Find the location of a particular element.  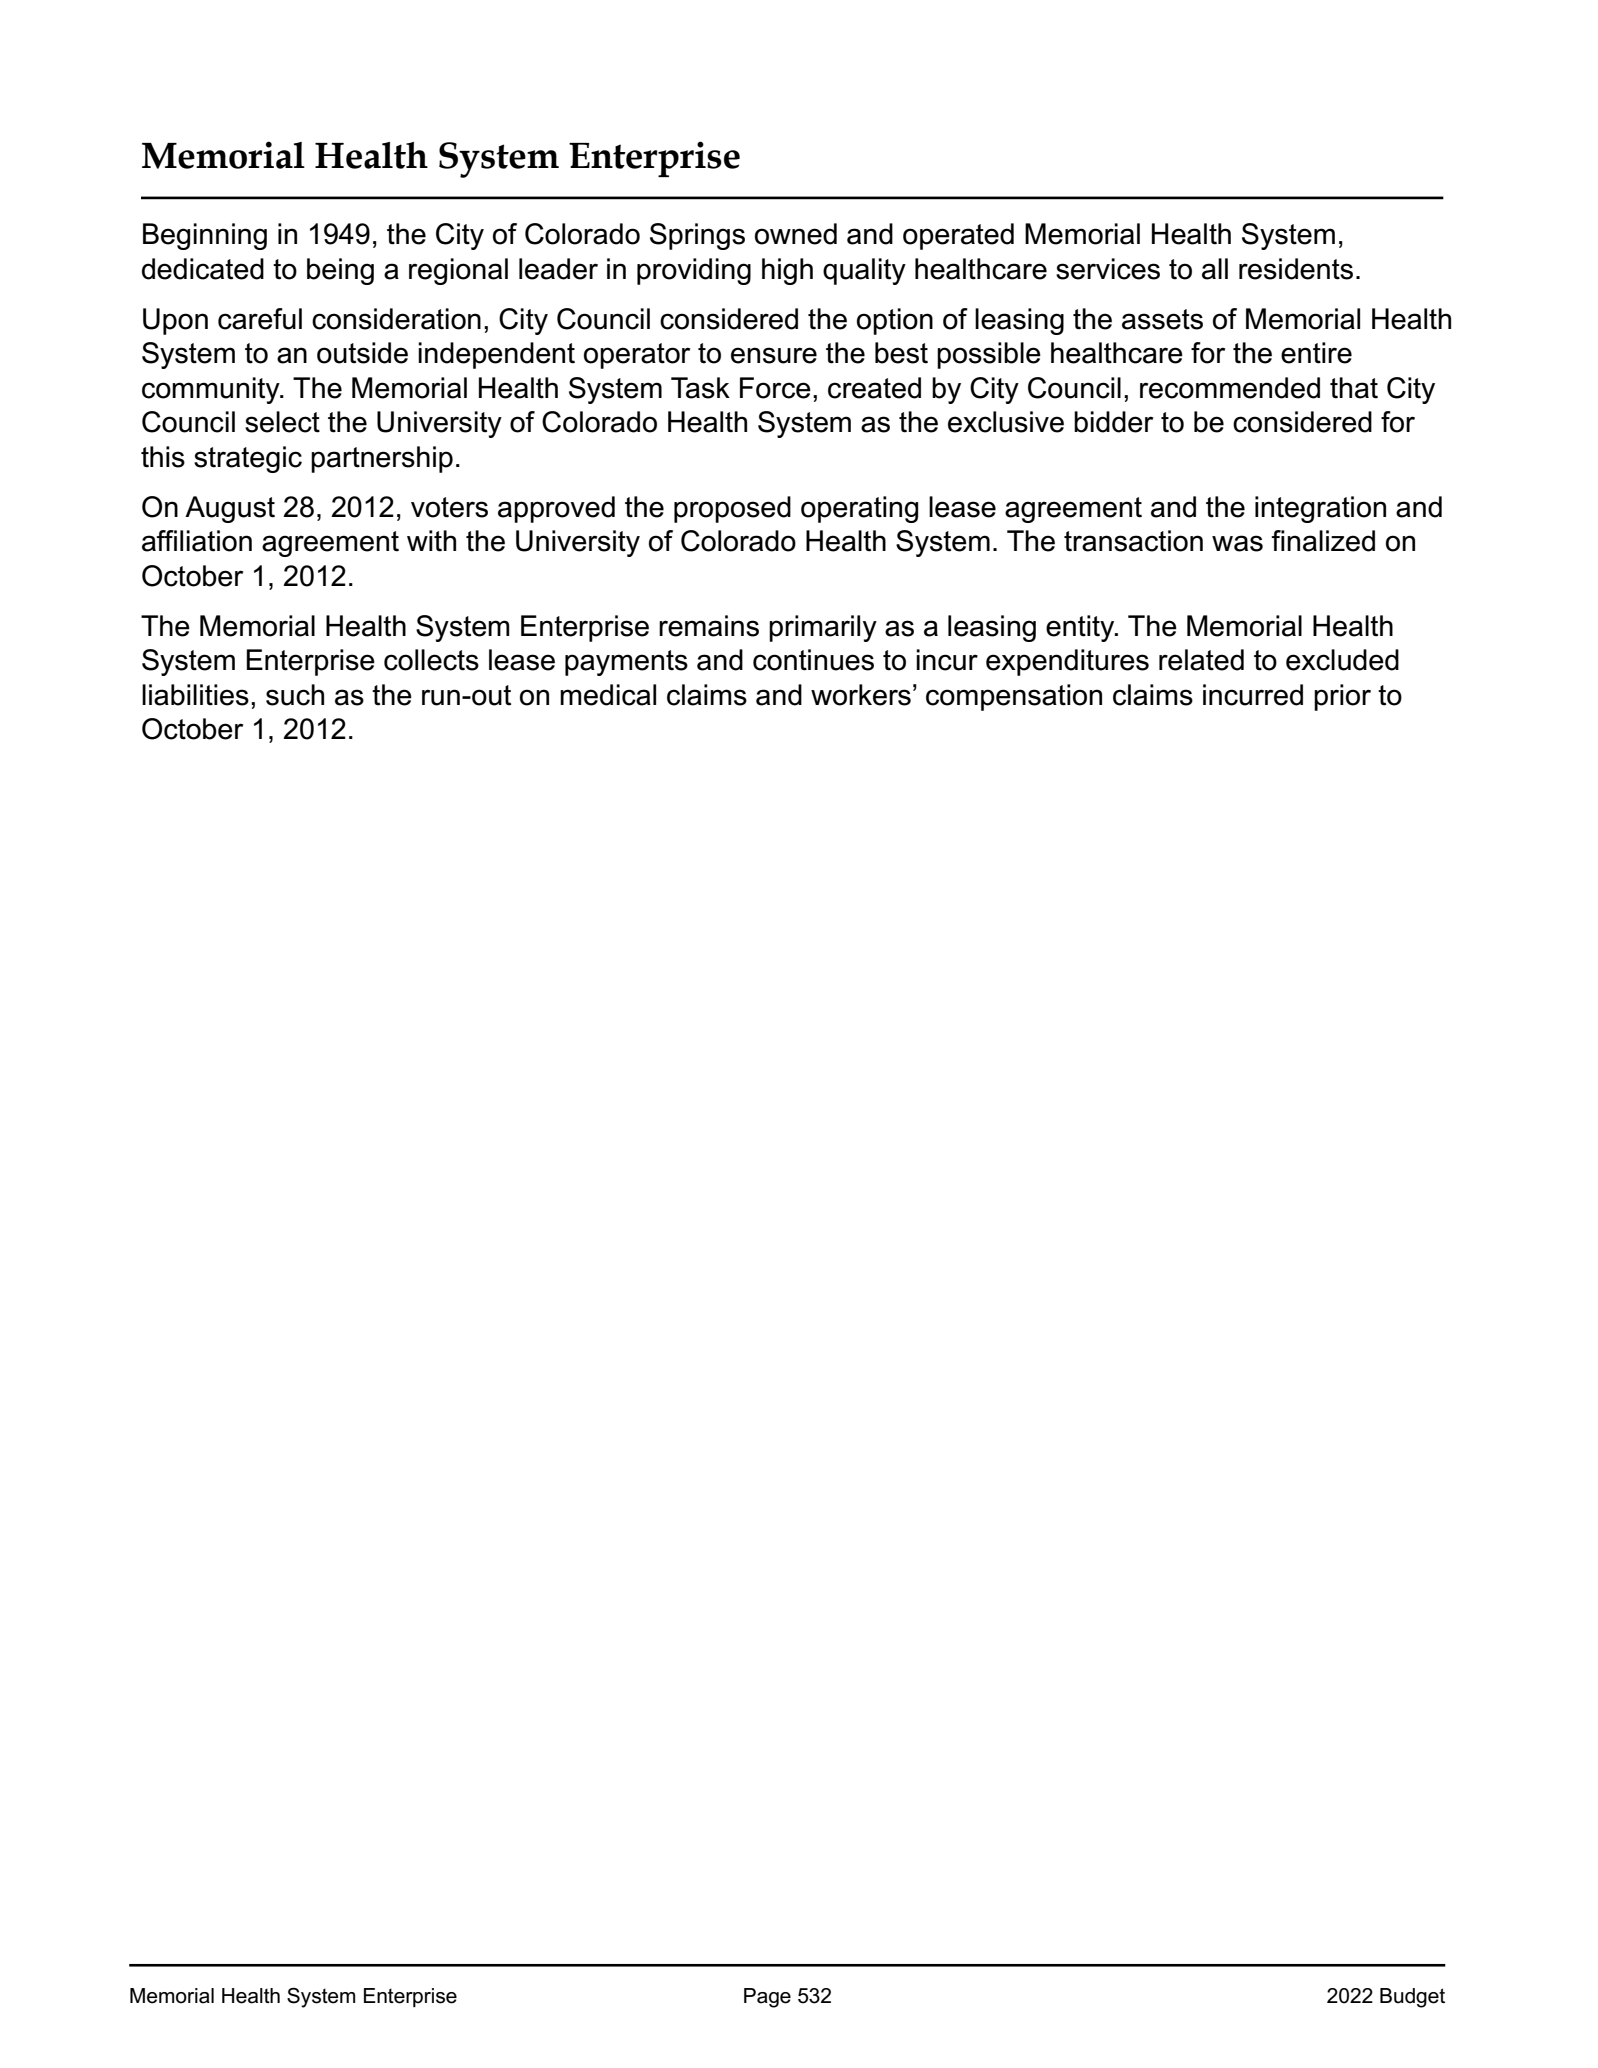

workers is located at coordinates (861, 695).
